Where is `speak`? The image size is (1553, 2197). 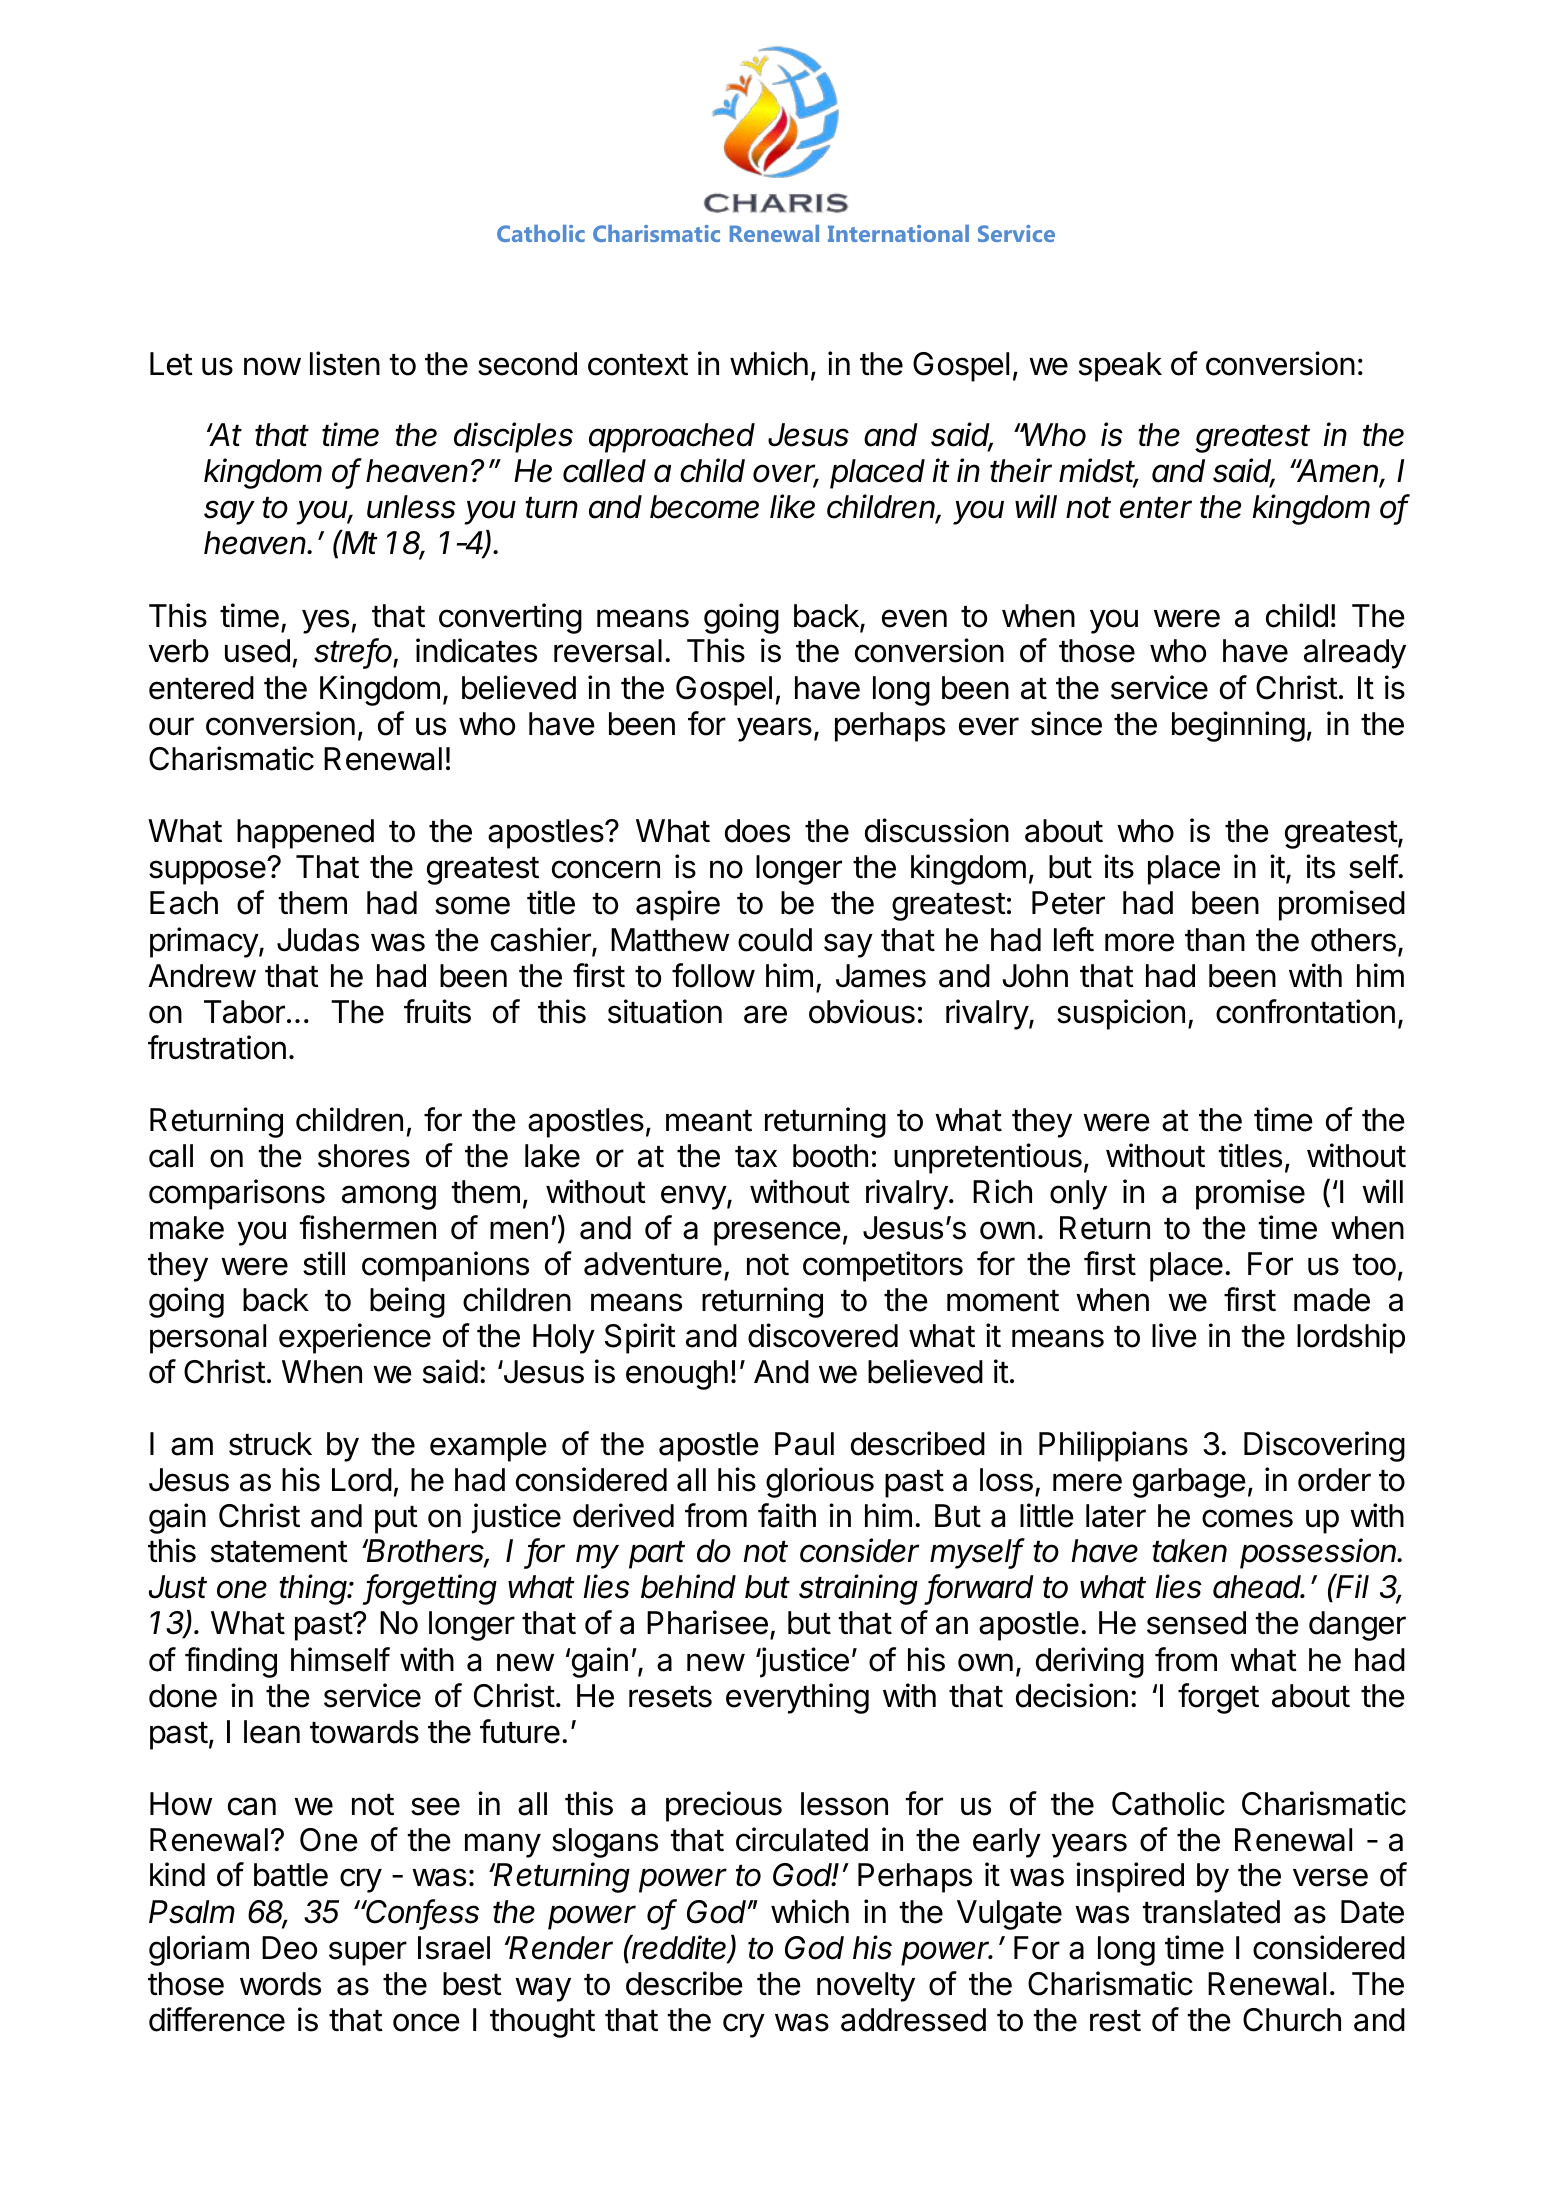 speak is located at coordinates (1120, 367).
